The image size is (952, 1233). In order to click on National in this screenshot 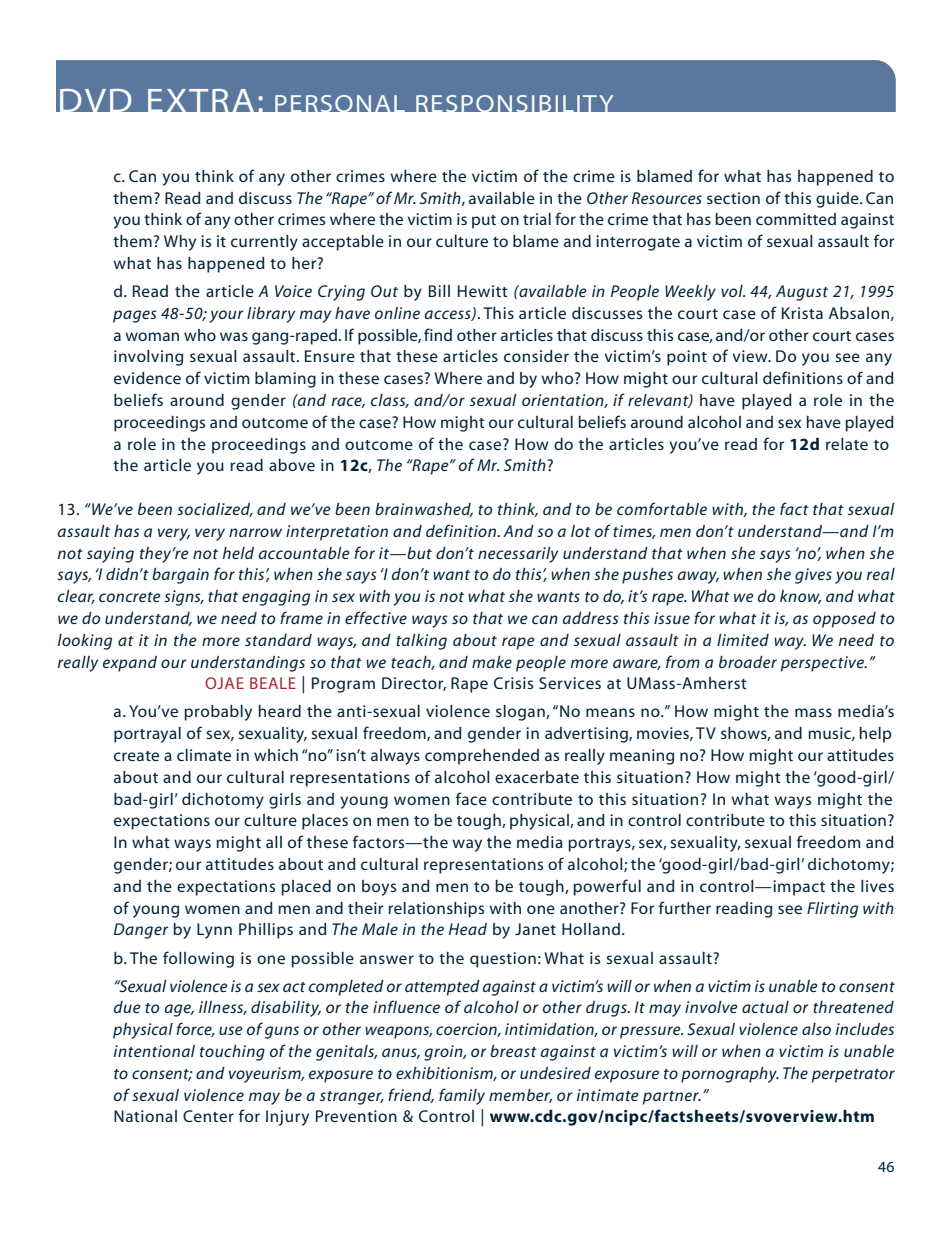, I will do `click(145, 1116)`.
